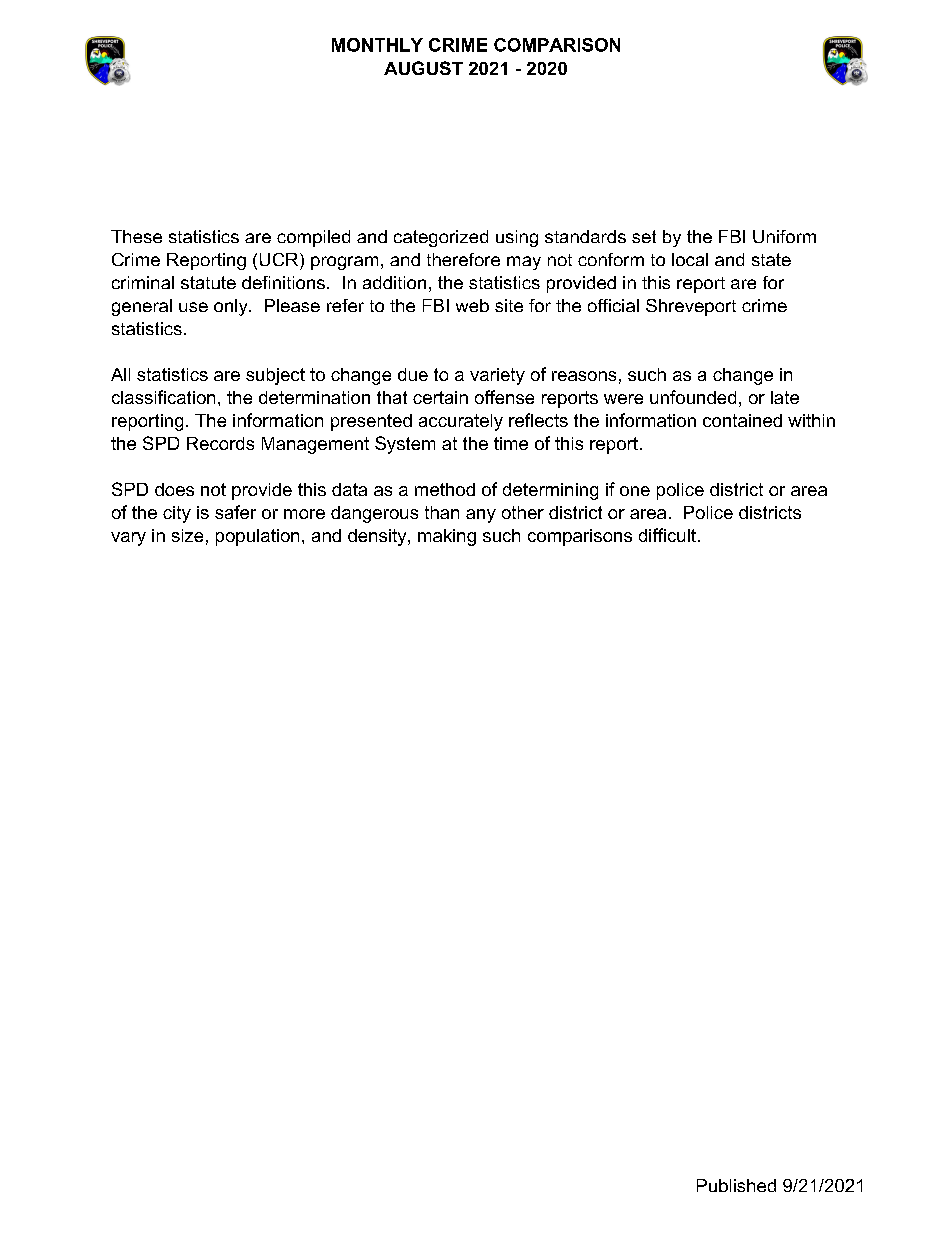 Image resolution: width=952 pixels, height=1233 pixels. What do you see at coordinates (667, 535) in the document?
I see `difficult` at bounding box center [667, 535].
